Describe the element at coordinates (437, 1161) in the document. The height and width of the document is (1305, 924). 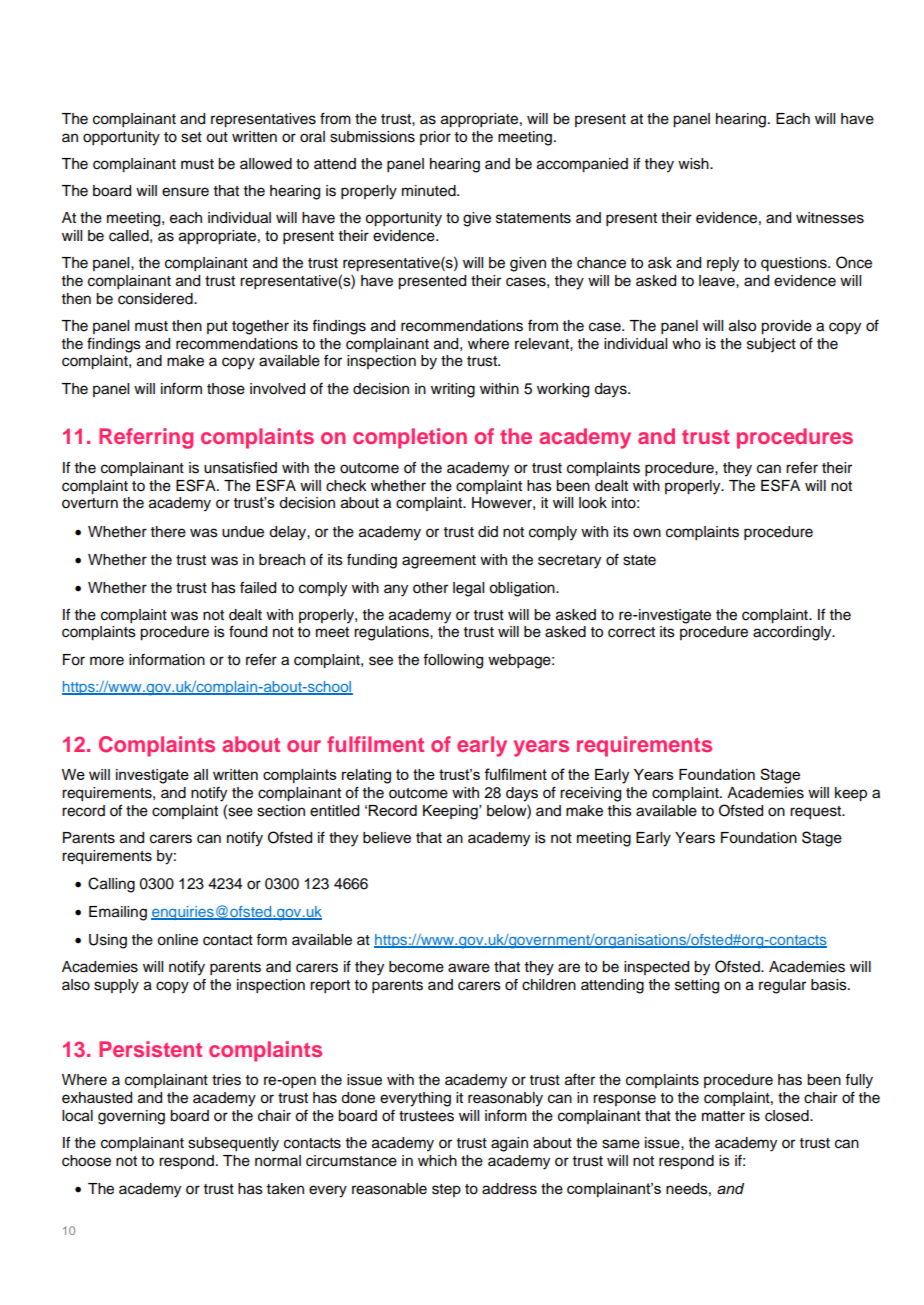
I see `which` at that location.
